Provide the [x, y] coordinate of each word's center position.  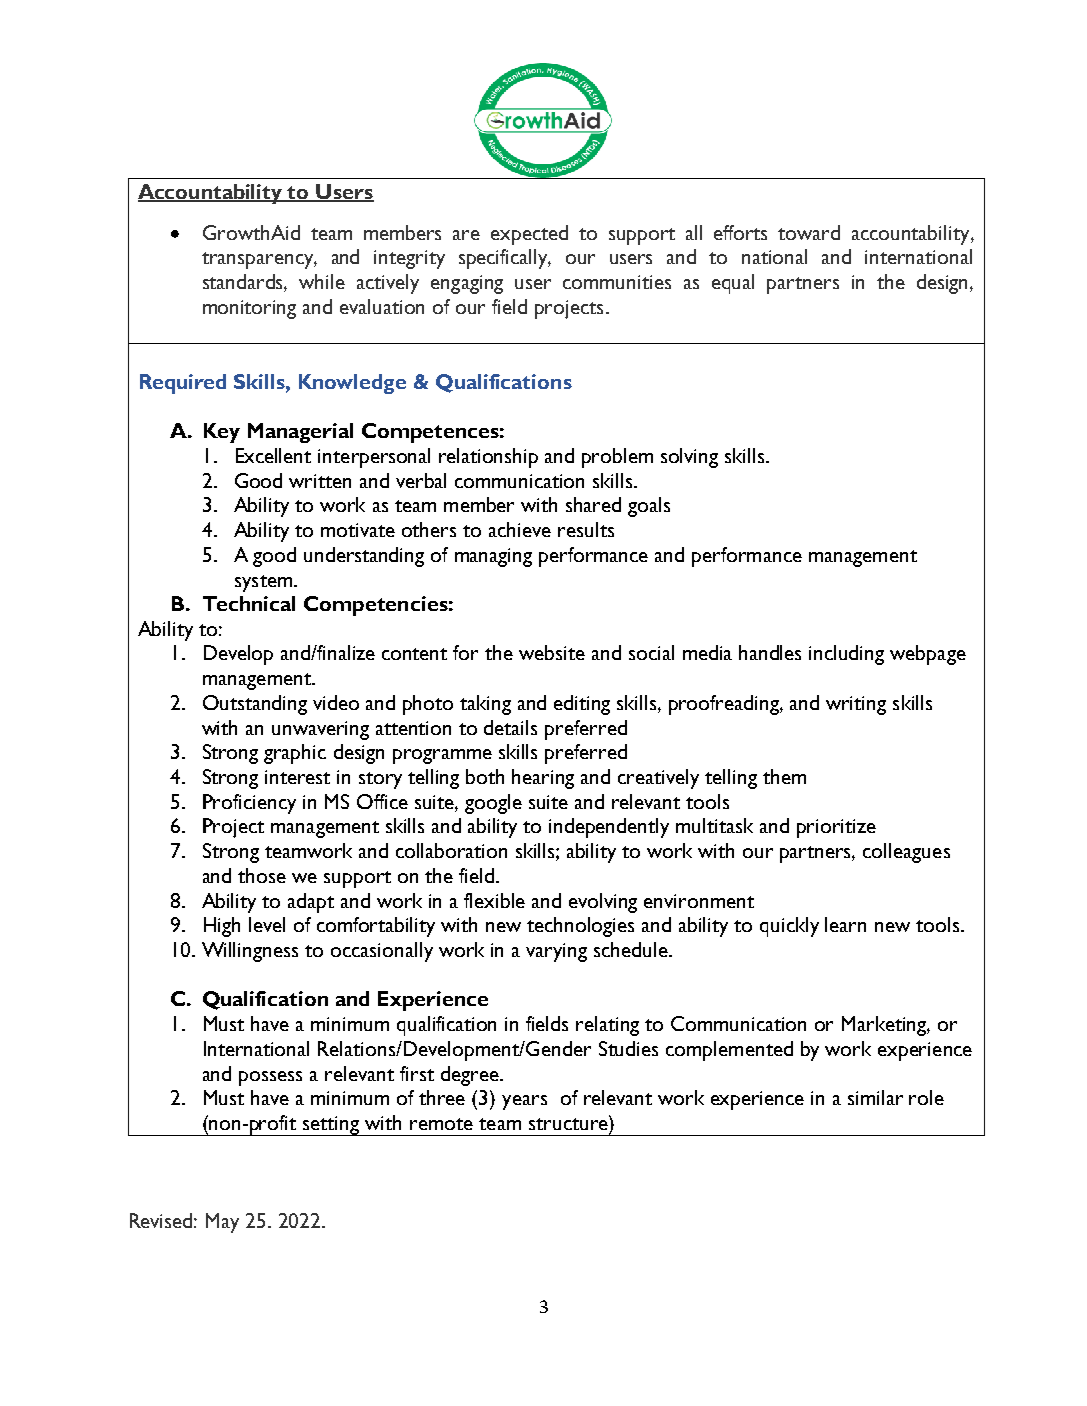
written [320, 481]
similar [875, 1097]
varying [556, 952]
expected [529, 235]
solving [689, 458]
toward [809, 232]
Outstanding [255, 705]
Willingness [250, 952]
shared [593, 504]
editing [582, 705]
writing [856, 705]
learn [845, 924]
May [222, 1223]
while [322, 281]
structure [569, 1123]
